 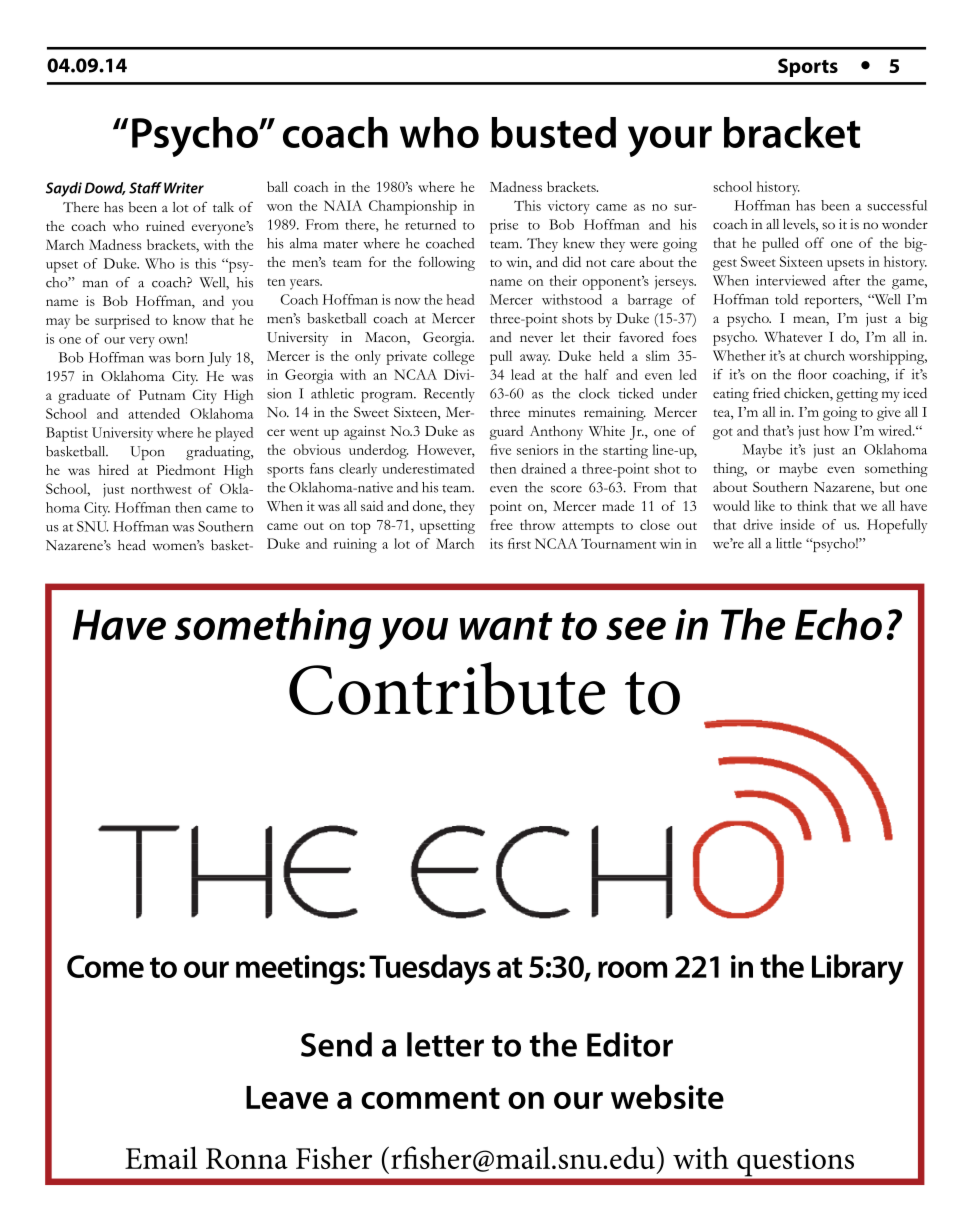 What do you see at coordinates (857, 395) in the screenshot?
I see `getting` at bounding box center [857, 395].
